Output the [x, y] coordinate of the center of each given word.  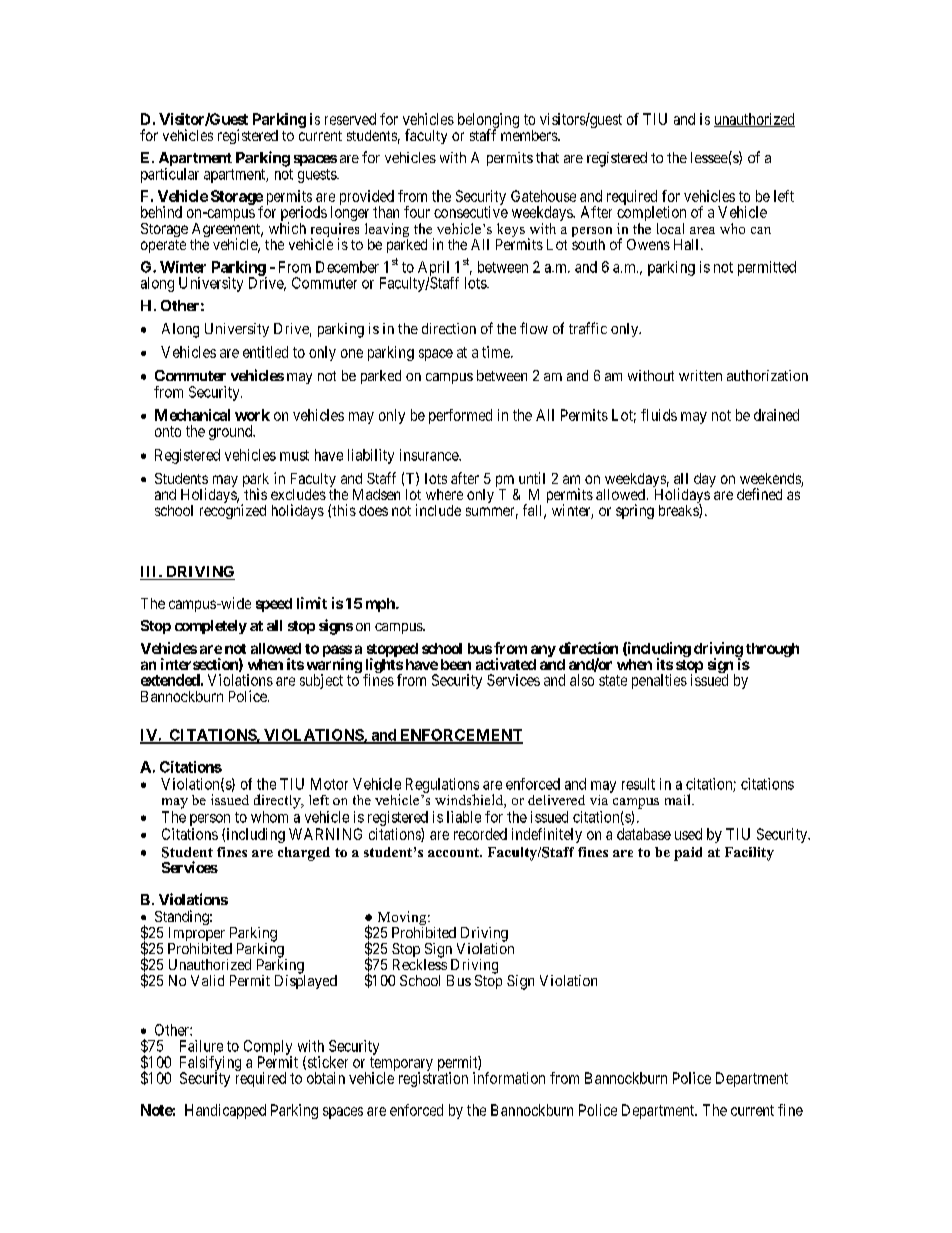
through [772, 650]
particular [170, 175]
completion [651, 215]
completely [211, 627]
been [456, 664]
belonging [488, 122]
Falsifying [210, 1064]
